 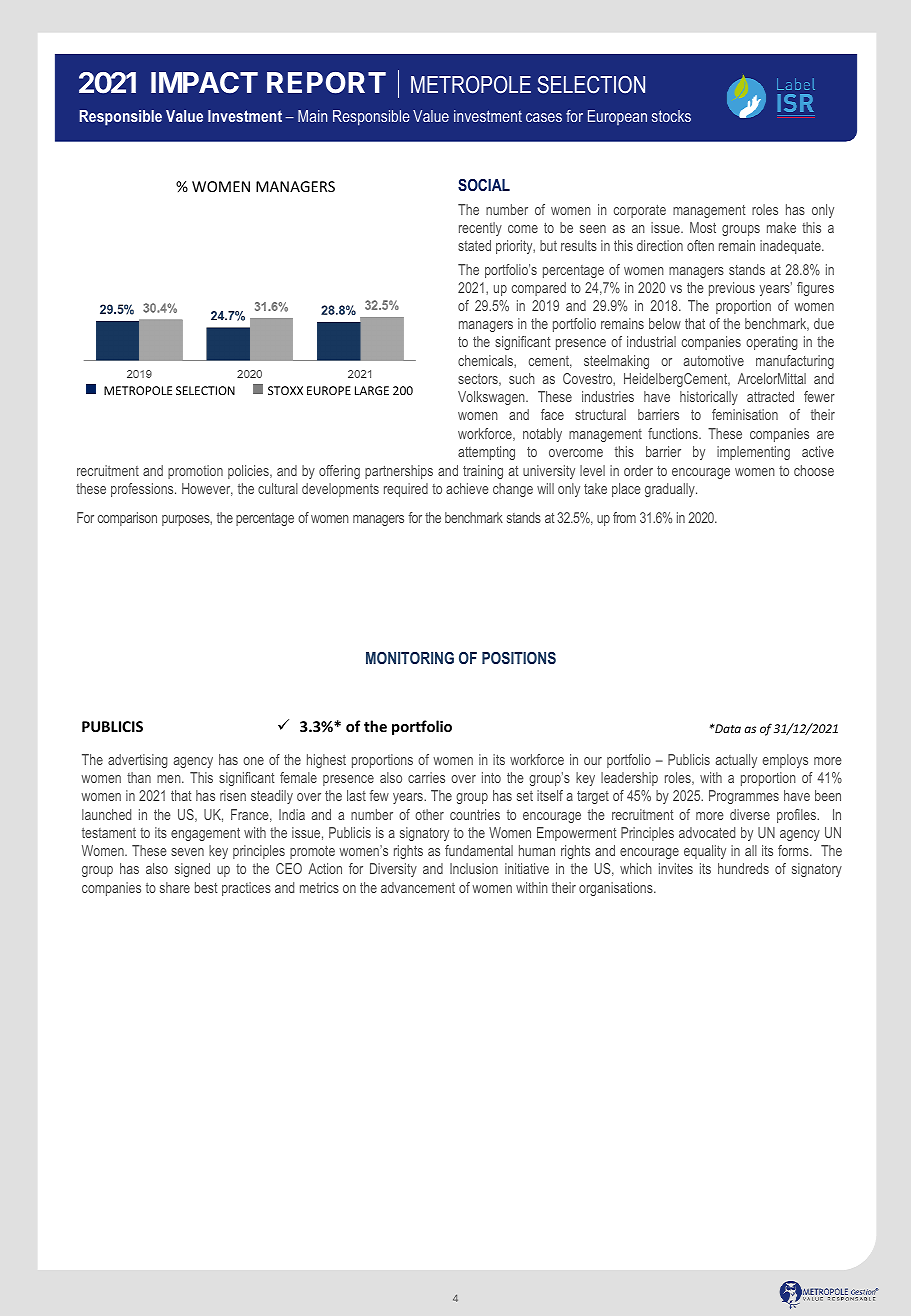 I want to click on implementing, so click(x=753, y=453).
